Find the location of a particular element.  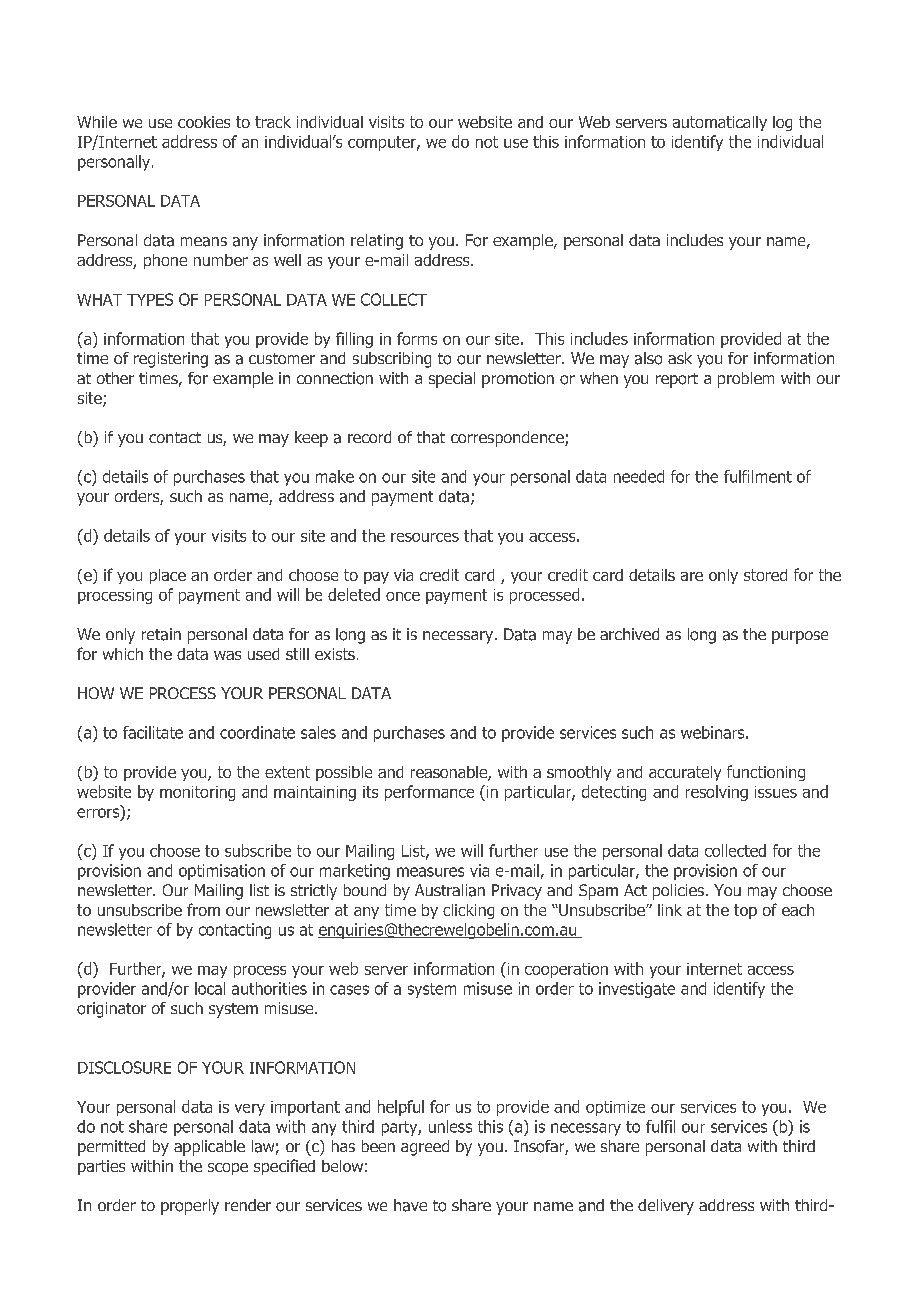

problem is located at coordinates (746, 380).
